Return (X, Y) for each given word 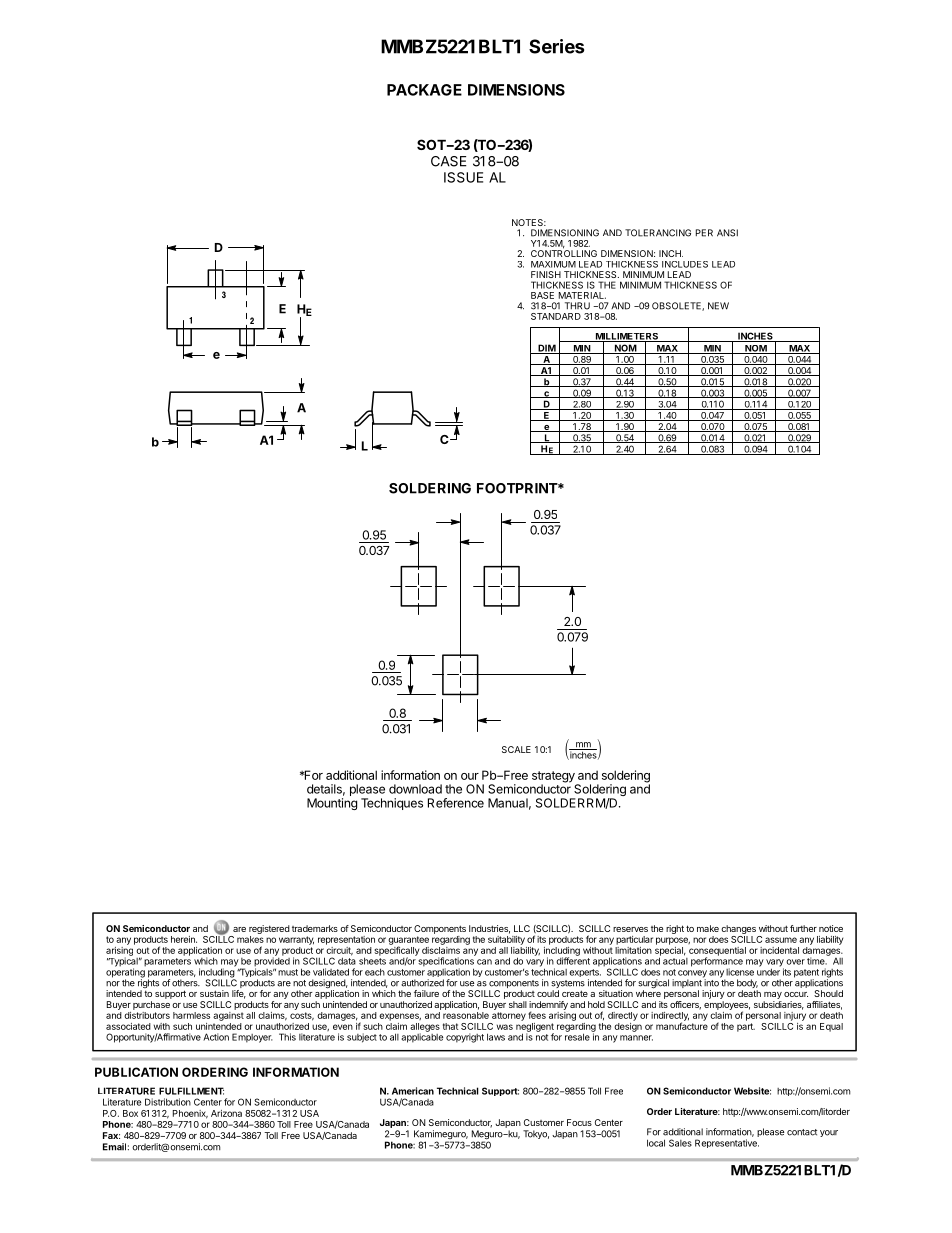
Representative (727, 1143)
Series (556, 46)
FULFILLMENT (191, 1091)
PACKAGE (424, 90)
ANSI (727, 233)
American (413, 1091)
